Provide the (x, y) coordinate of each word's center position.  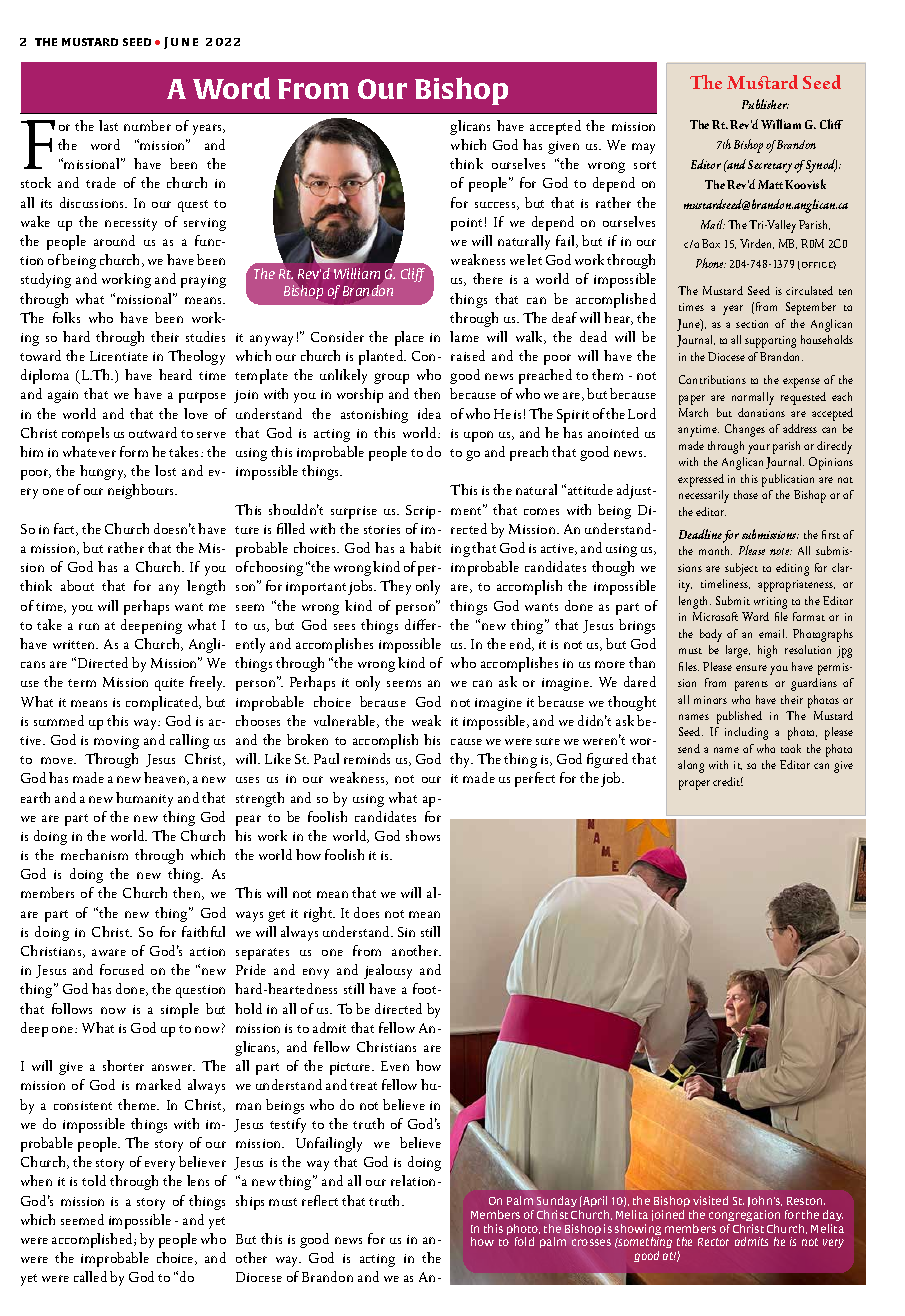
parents (751, 686)
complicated (163, 703)
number (147, 125)
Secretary (770, 166)
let (534, 259)
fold (524, 1241)
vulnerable (346, 721)
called (90, 1276)
